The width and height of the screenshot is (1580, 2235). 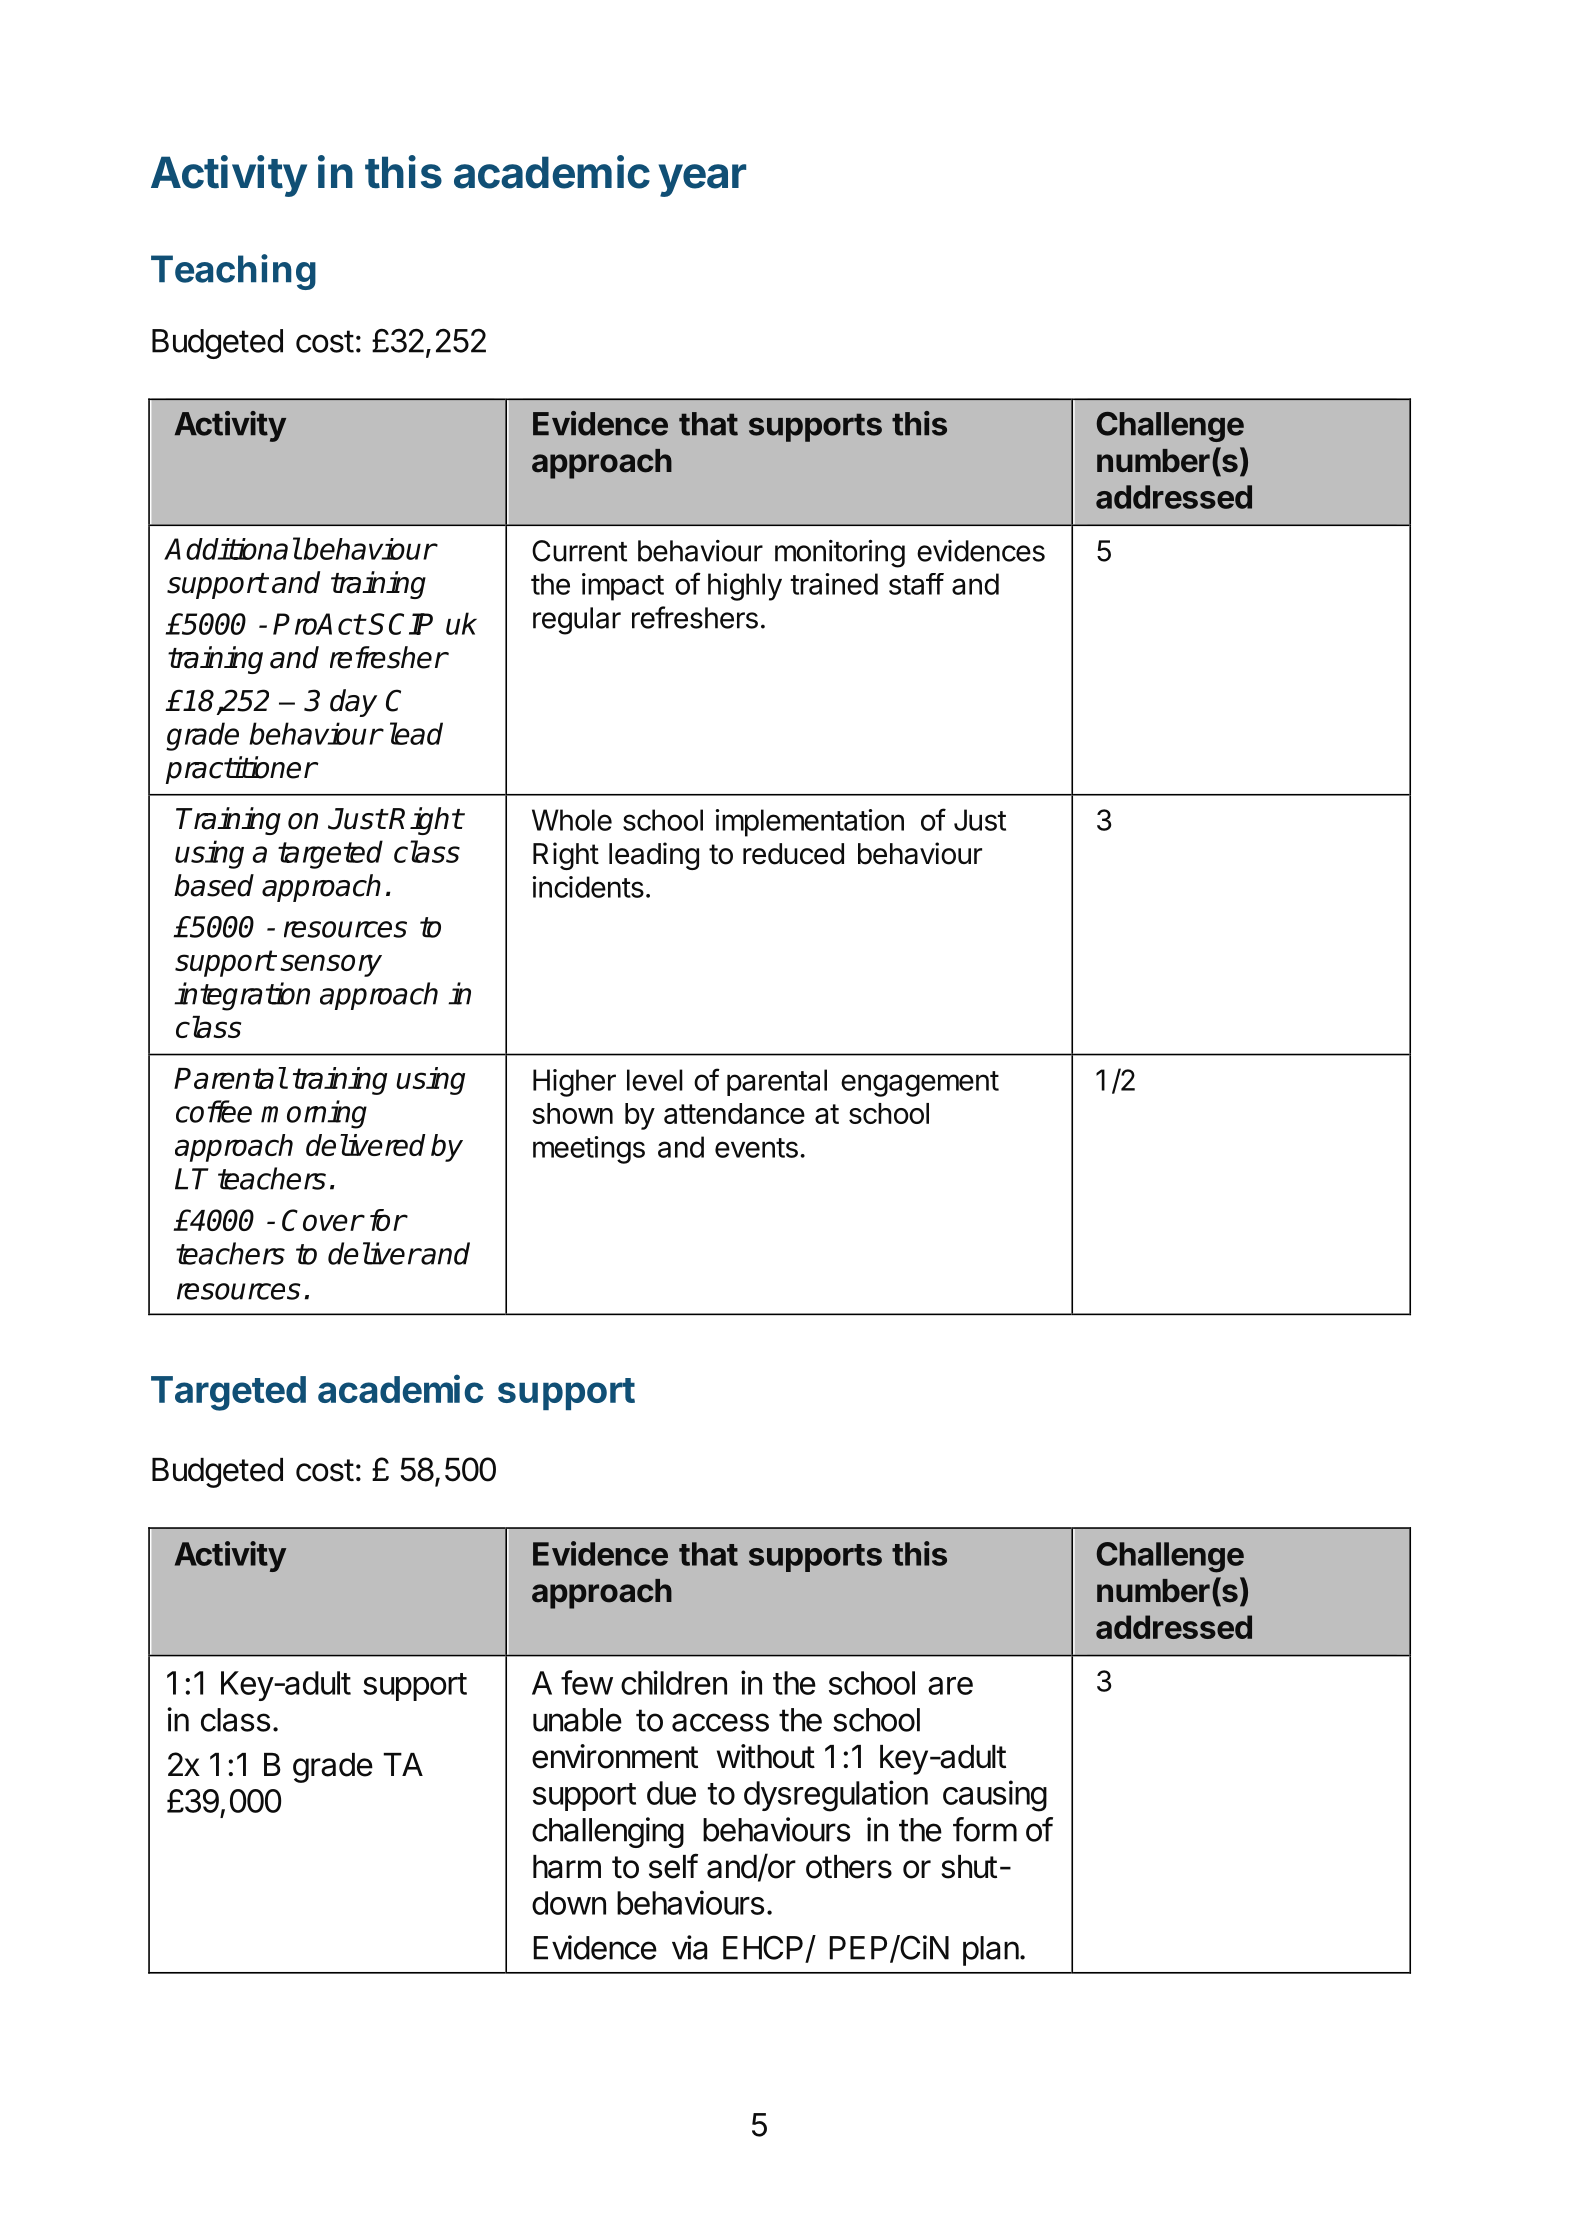 What do you see at coordinates (567, 1867) in the screenshot?
I see `harm` at bounding box center [567, 1867].
